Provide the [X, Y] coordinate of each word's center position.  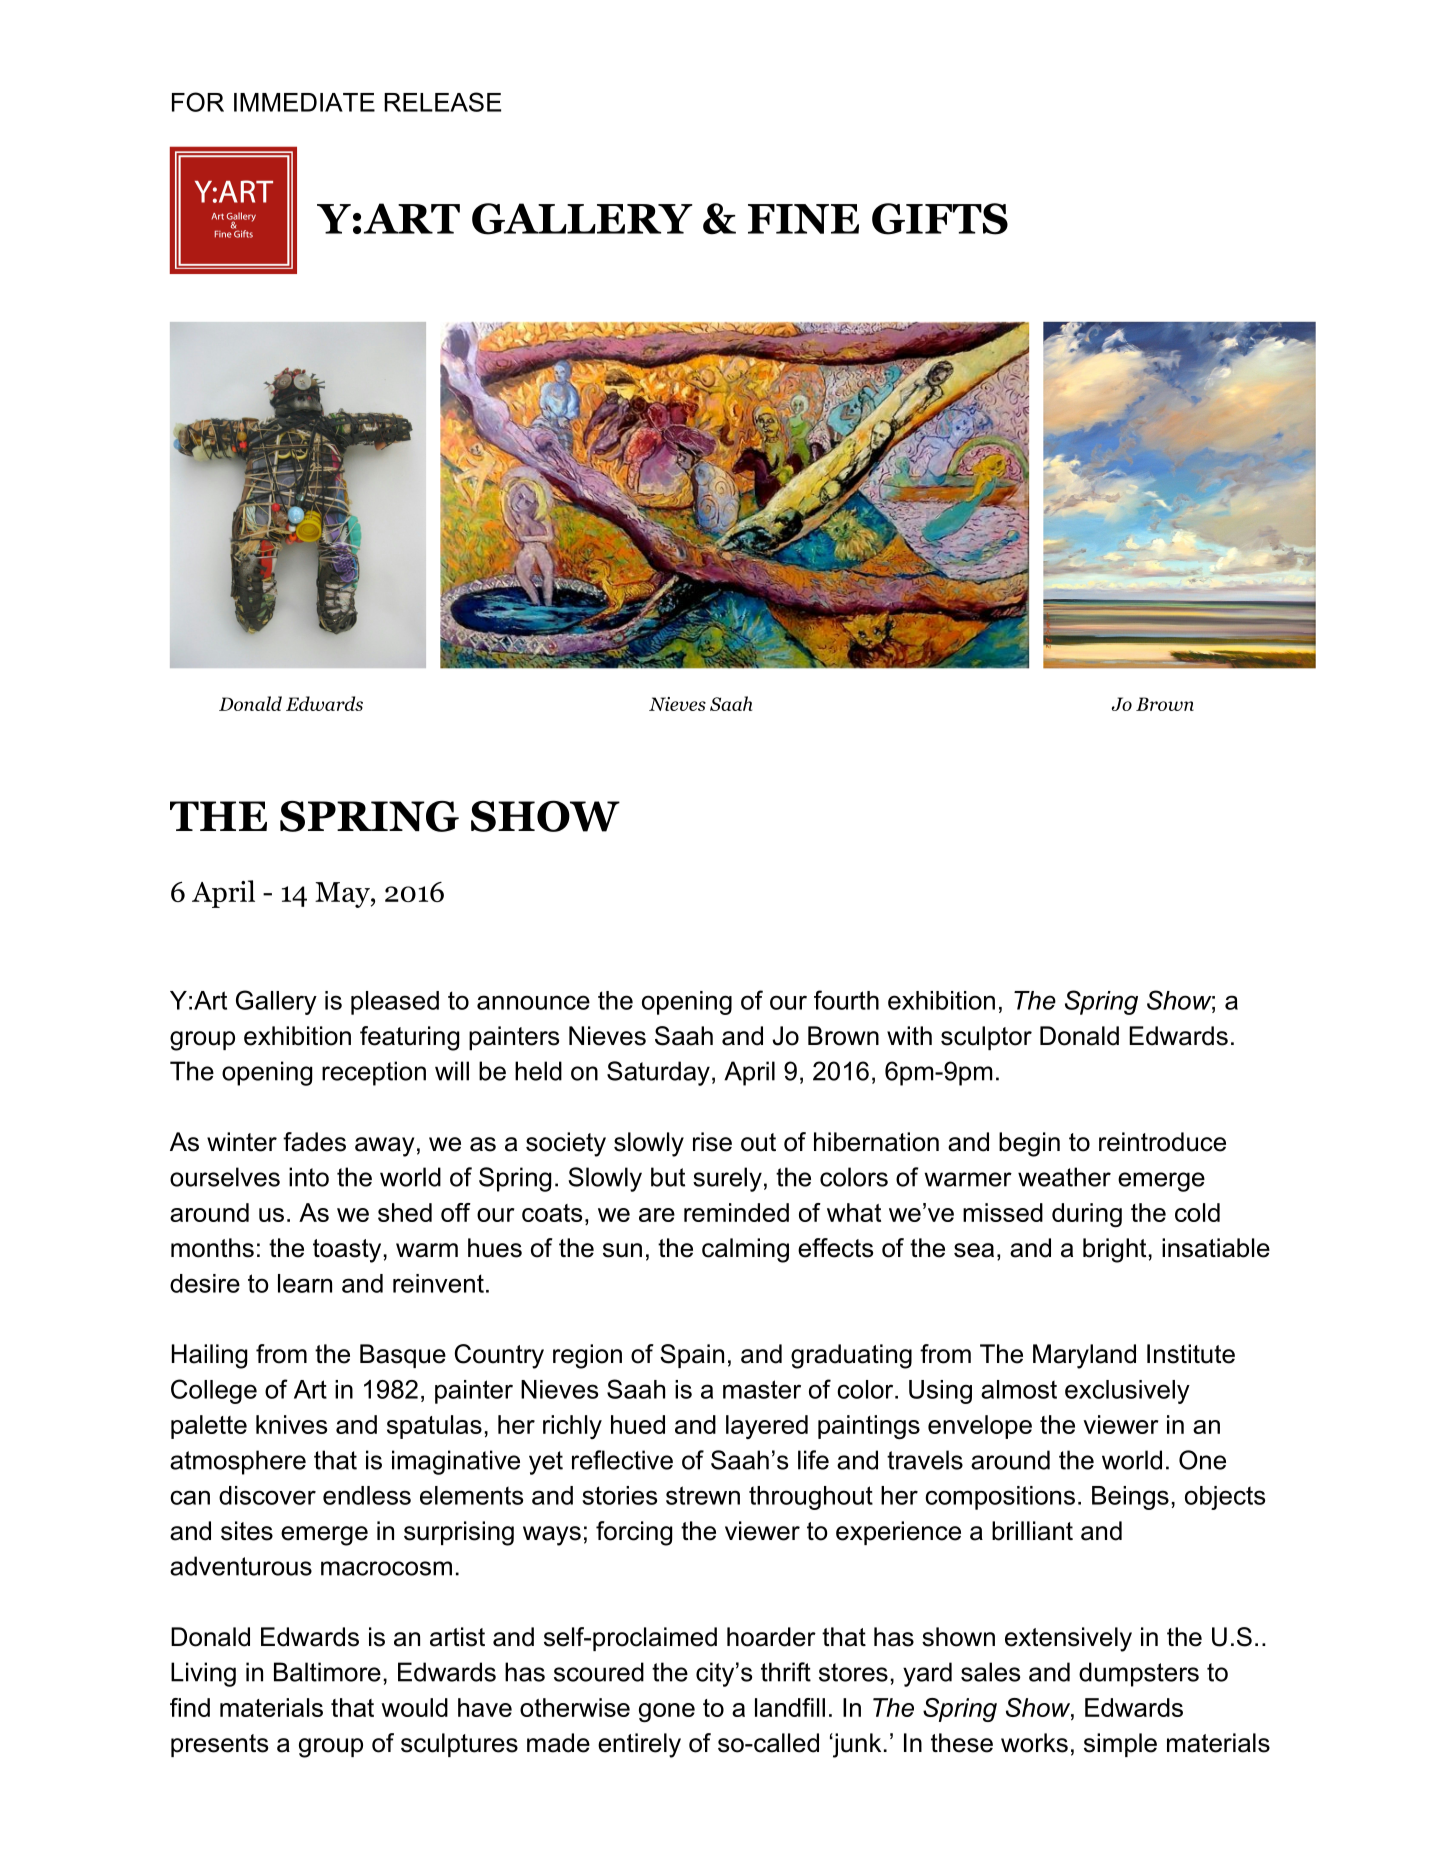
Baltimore [327, 1672]
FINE [803, 219]
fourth [846, 1000]
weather [1064, 1177]
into [309, 1177]
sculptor [986, 1038]
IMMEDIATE [304, 102]
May [343, 895]
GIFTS [940, 219]
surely [727, 1179]
